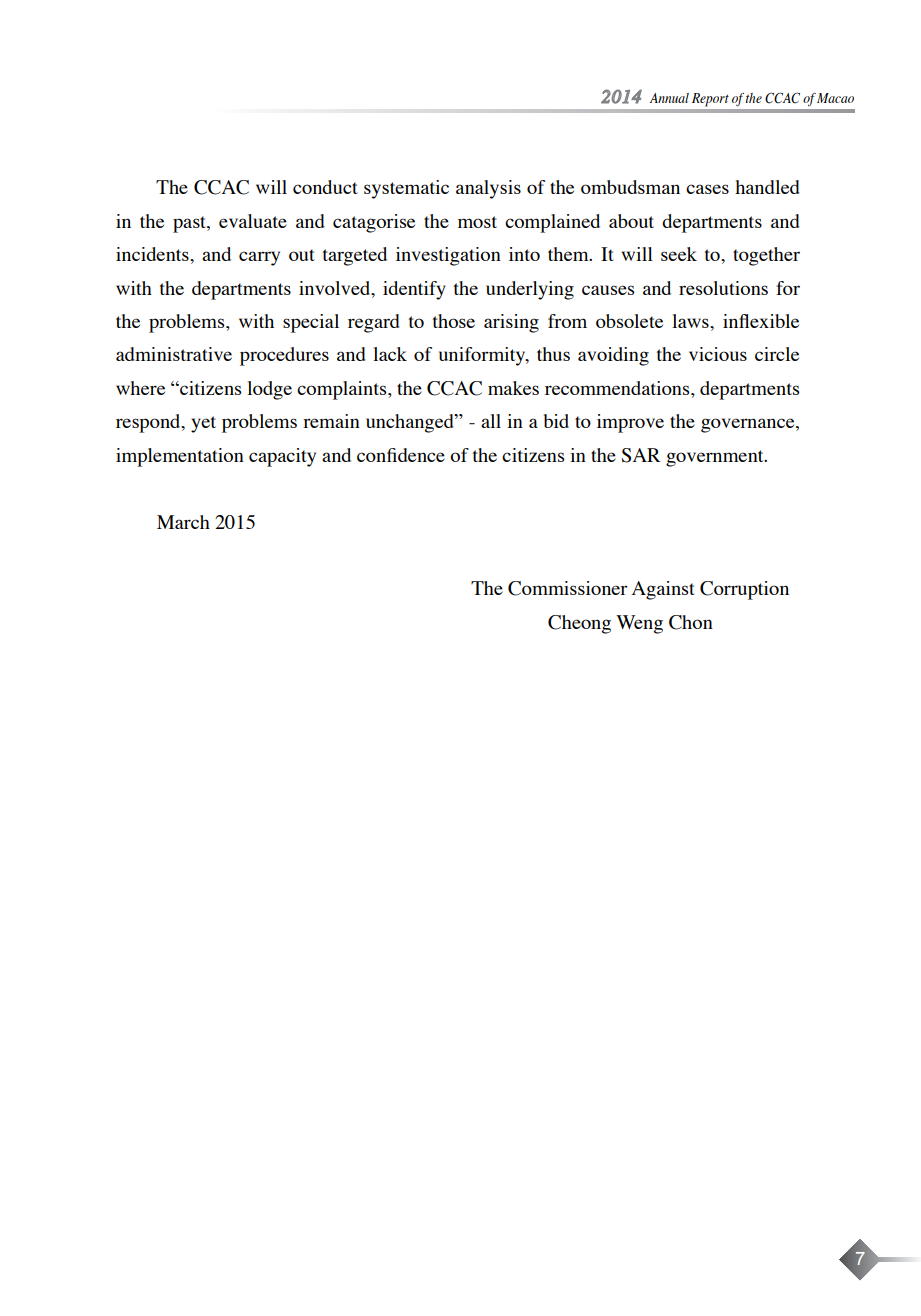 The image size is (921, 1316). Describe the element at coordinates (269, 390) in the screenshot. I see `lodge` at that location.
